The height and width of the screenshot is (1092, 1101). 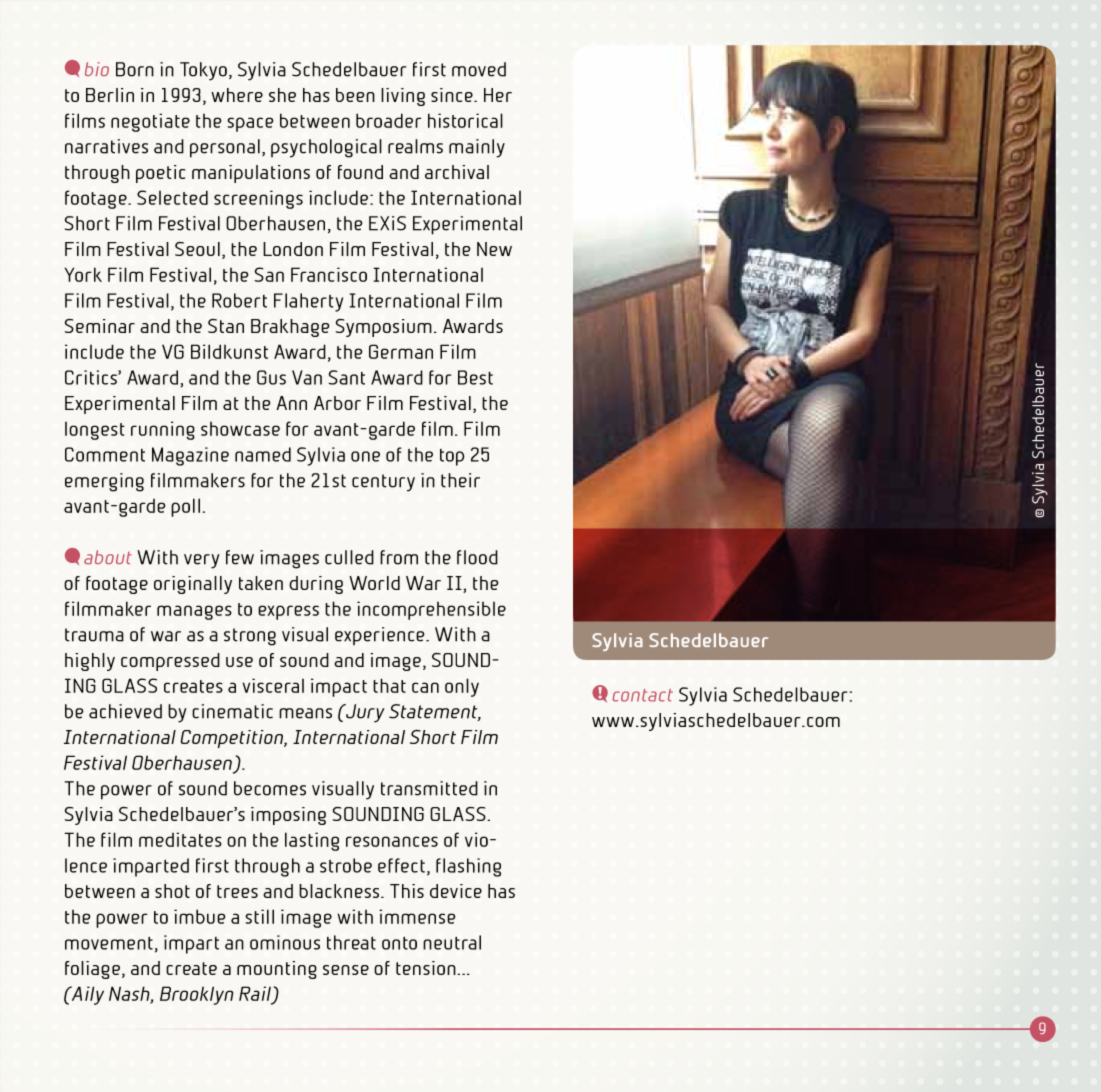 What do you see at coordinates (110, 95) in the screenshot?
I see `Berlin` at bounding box center [110, 95].
